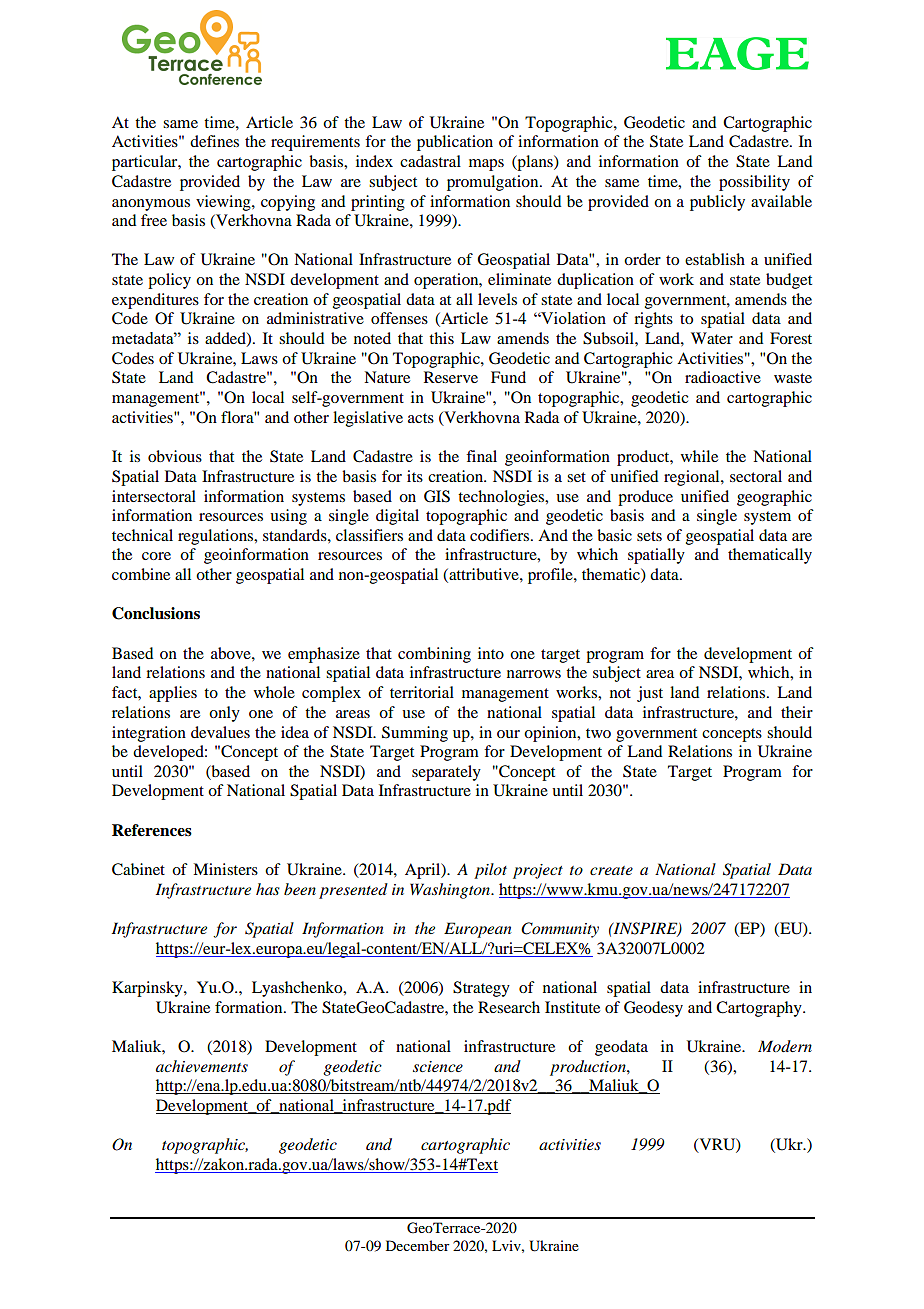 Image resolution: width=924 pixels, height=1309 pixels. I want to click on publicly, so click(717, 203).
